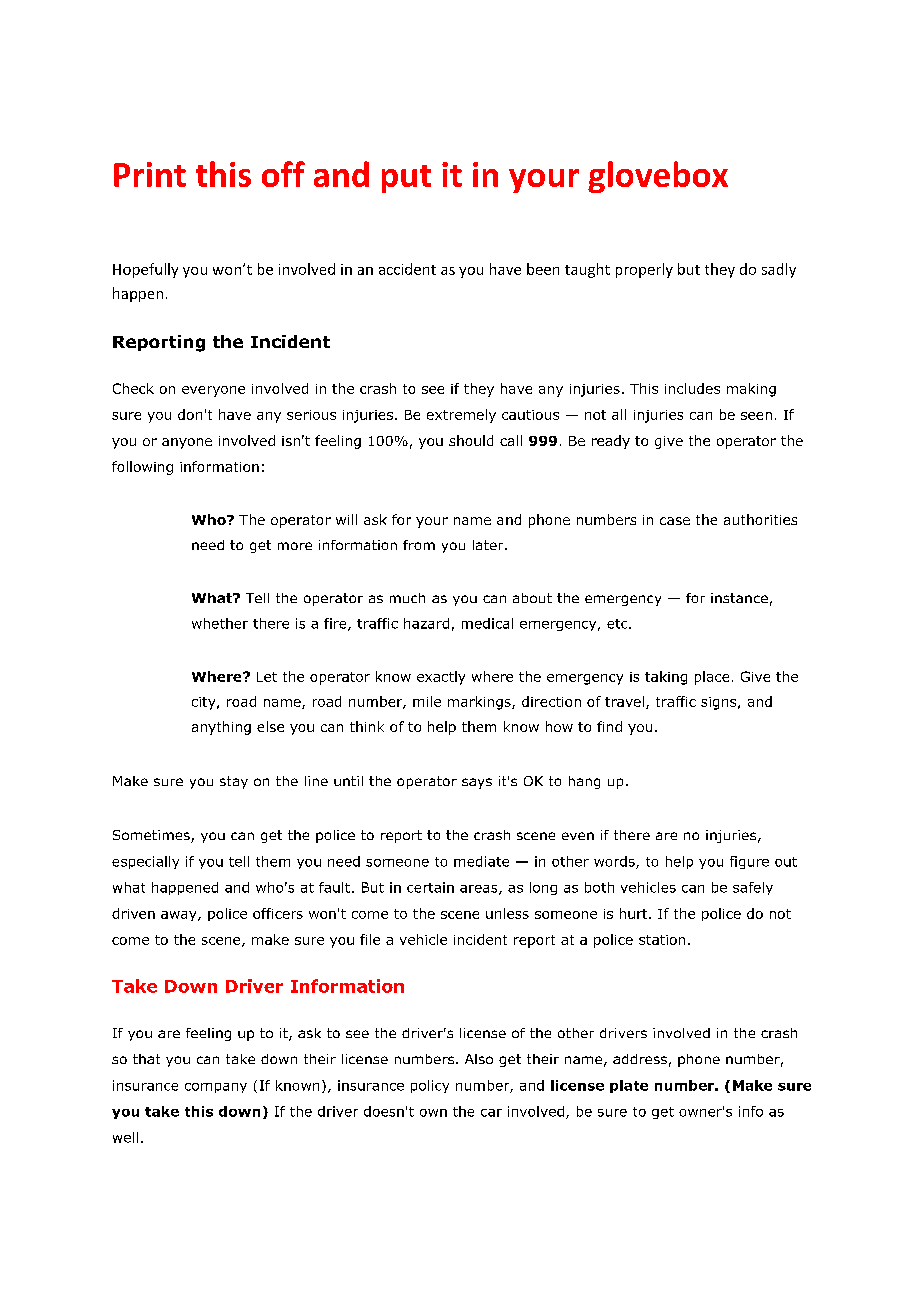 The height and width of the page is (1308, 924). What do you see at coordinates (629, 1086) in the page?
I see `plate` at bounding box center [629, 1086].
